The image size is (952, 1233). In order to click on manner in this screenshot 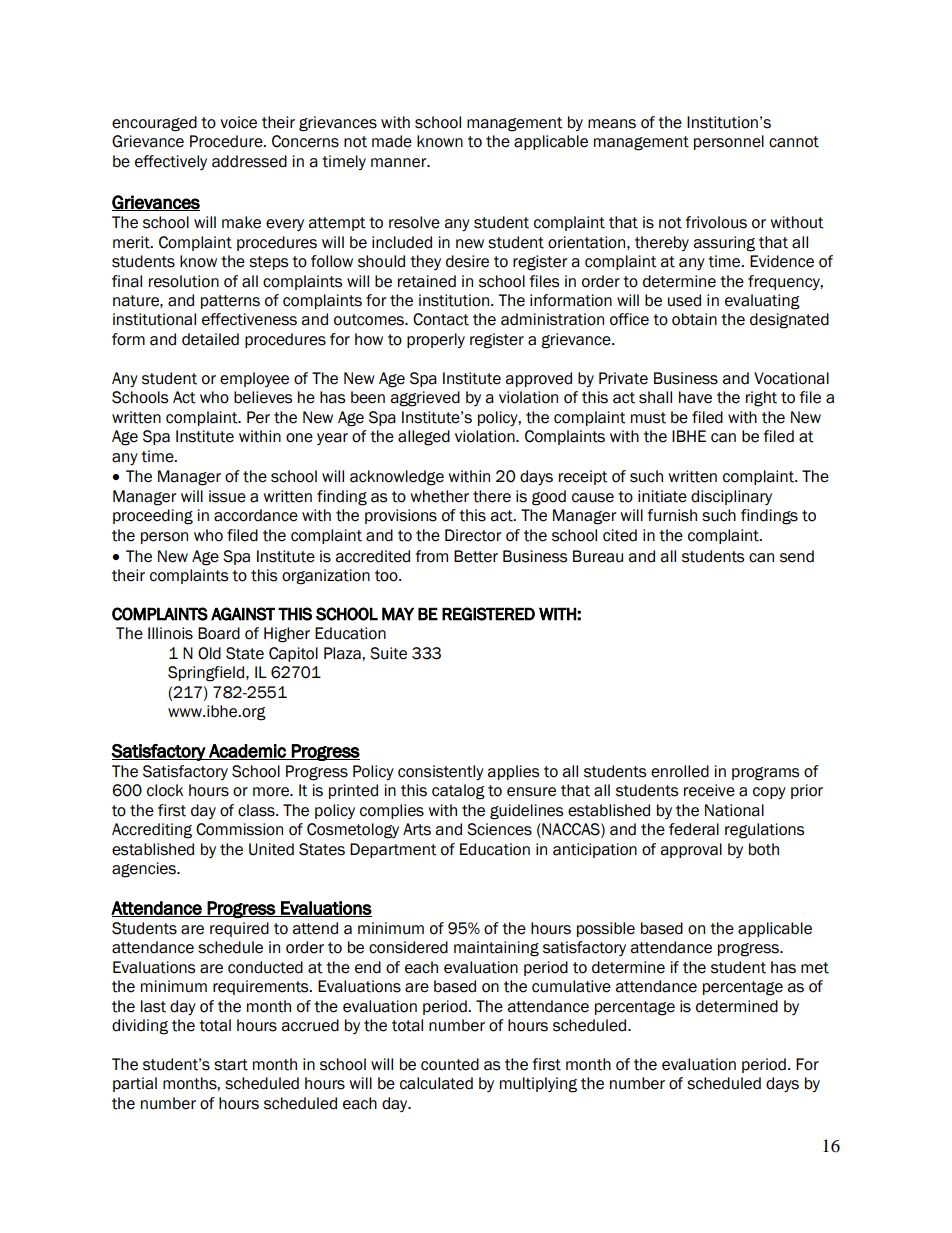, I will do `click(400, 163)`.
